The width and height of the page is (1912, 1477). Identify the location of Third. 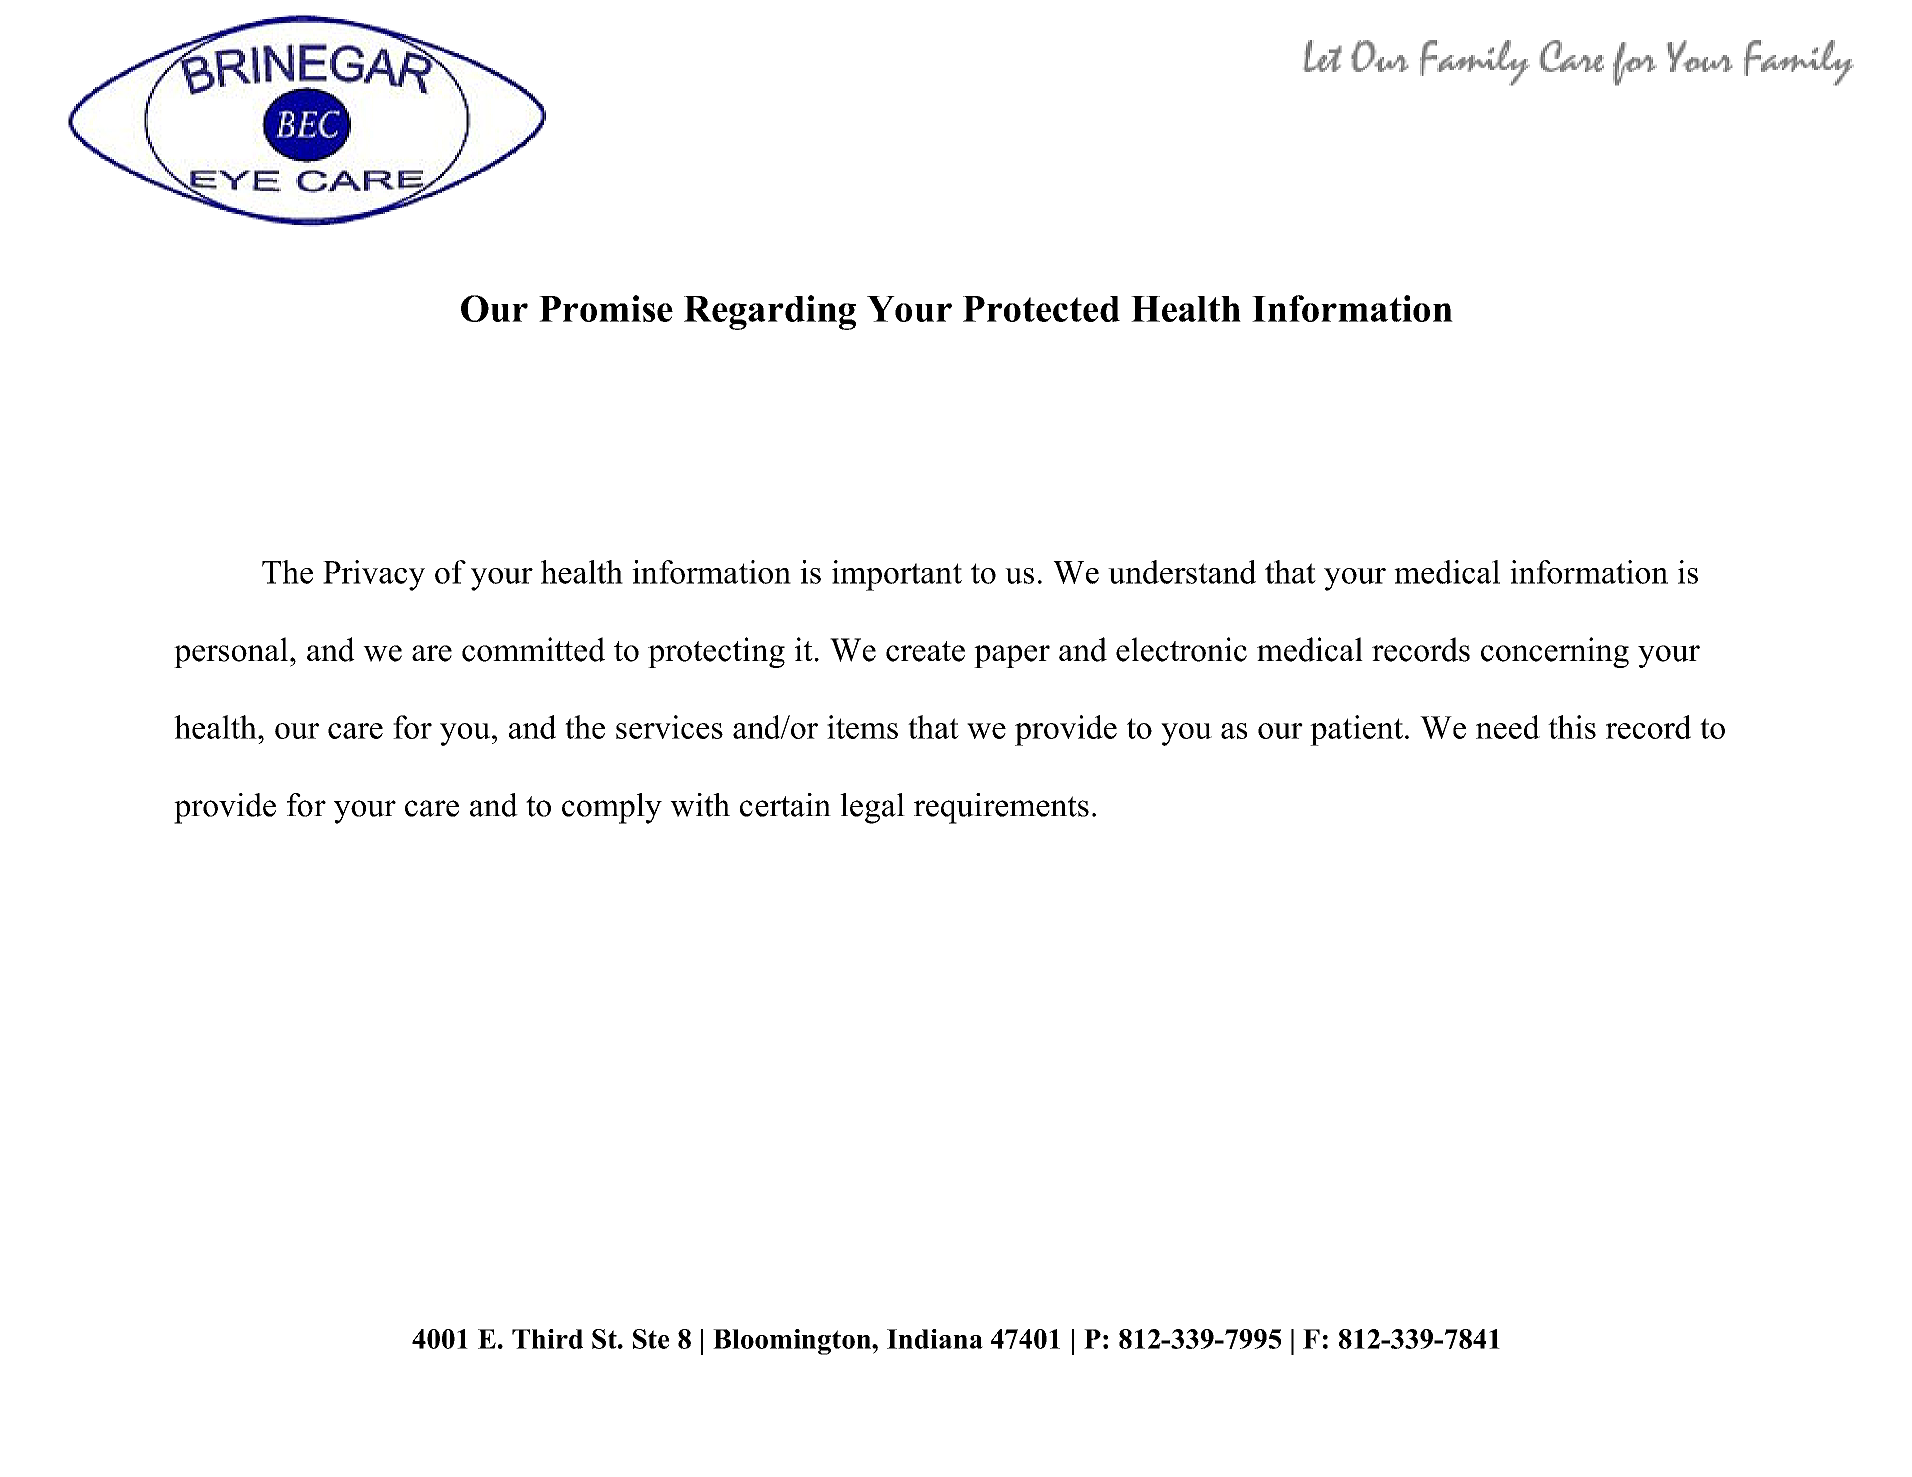
(547, 1339).
